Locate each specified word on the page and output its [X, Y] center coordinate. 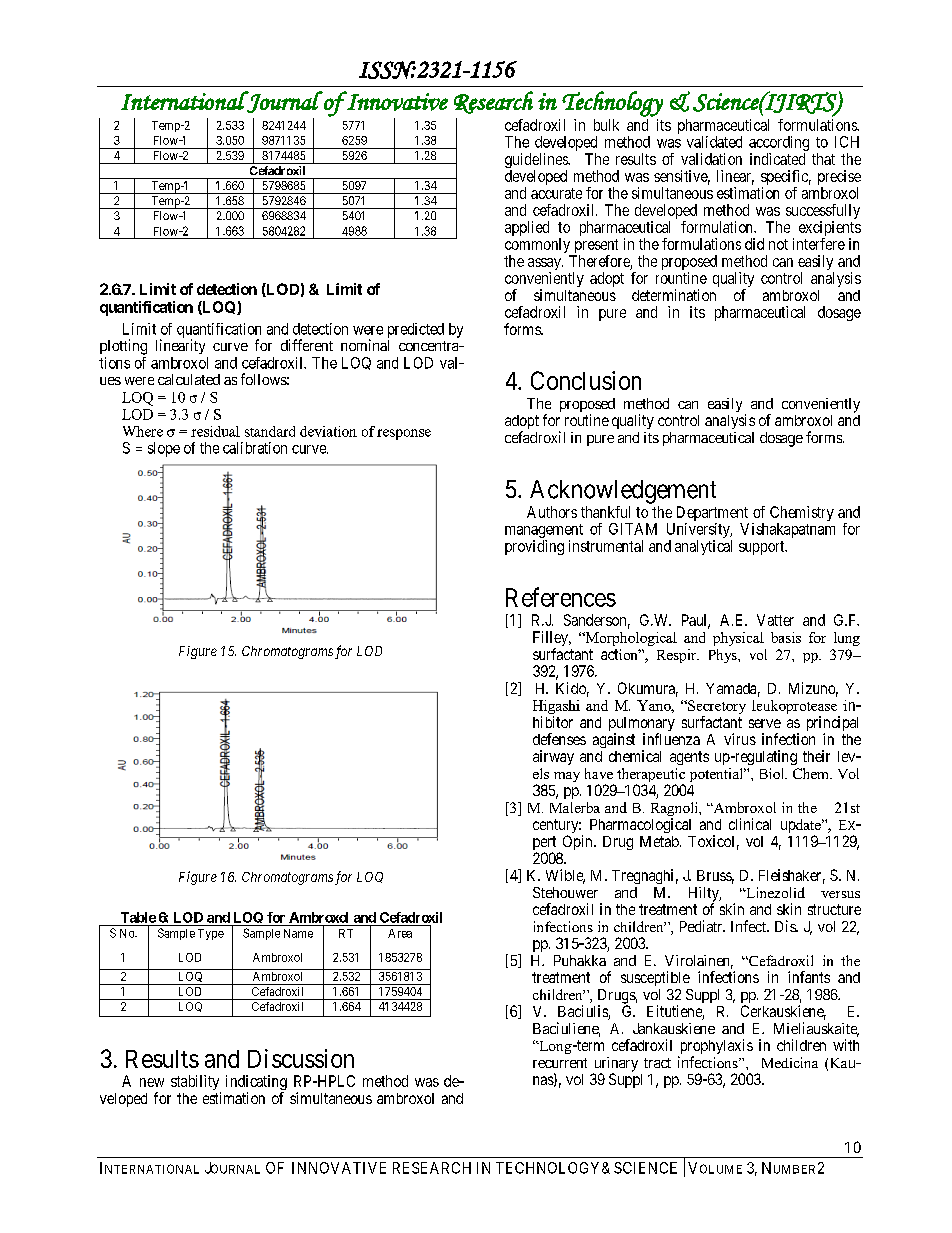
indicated [777, 159]
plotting [123, 347]
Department [711, 515]
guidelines [537, 162]
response [404, 434]
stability [196, 1084]
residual [215, 431]
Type [211, 934]
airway [553, 757]
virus [740, 739]
